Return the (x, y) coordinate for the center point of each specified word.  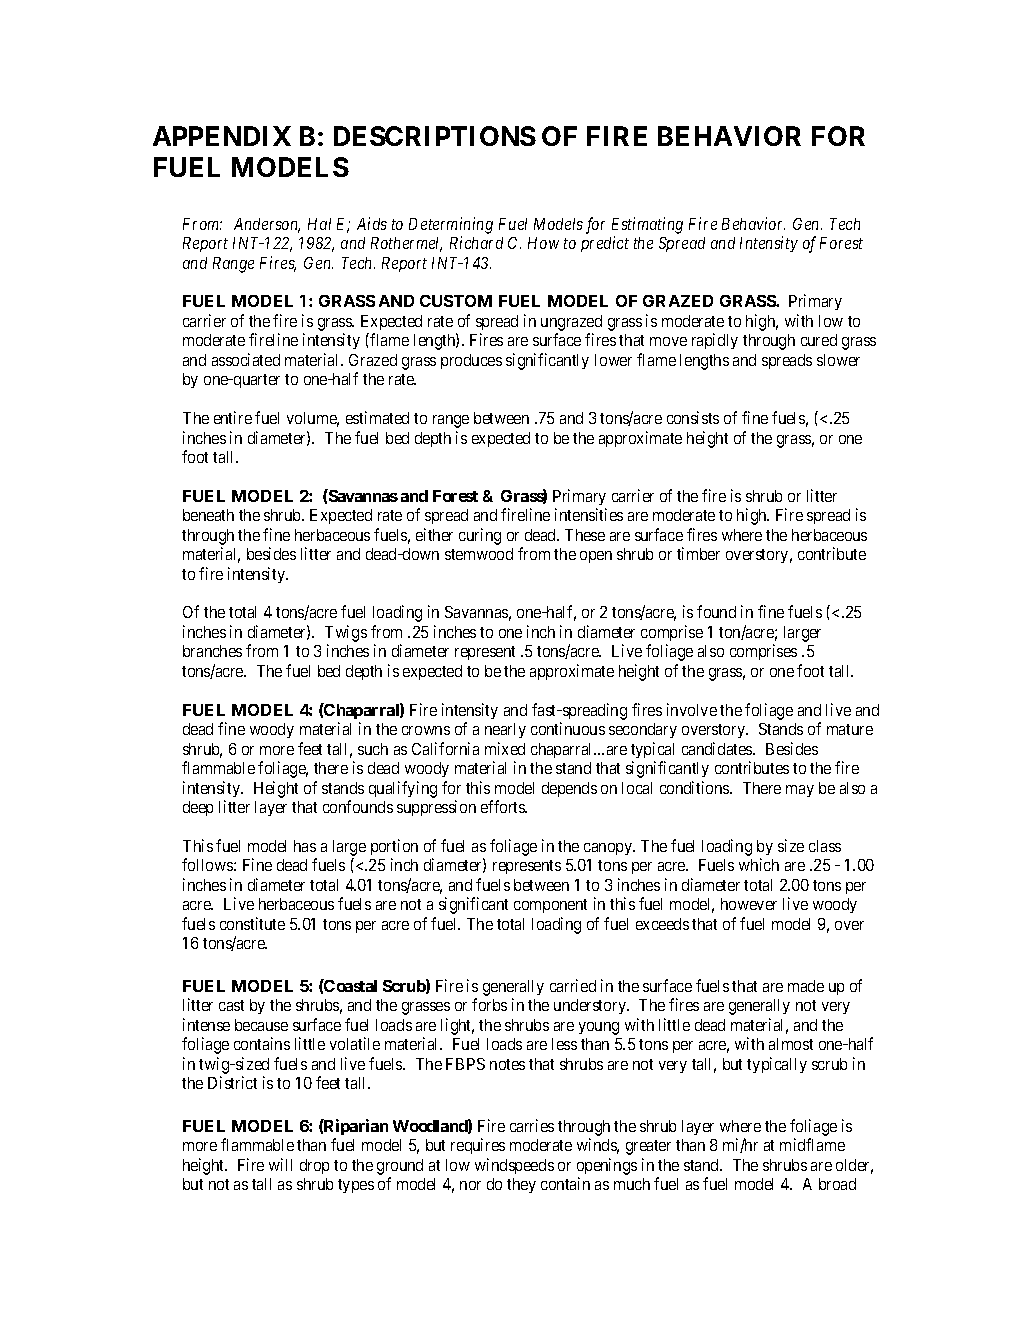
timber (698, 553)
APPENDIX (222, 136)
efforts (504, 806)
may (800, 791)
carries (532, 1125)
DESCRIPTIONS (435, 136)
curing (480, 536)
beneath (208, 515)
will (280, 1164)
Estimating (647, 225)
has (305, 846)
